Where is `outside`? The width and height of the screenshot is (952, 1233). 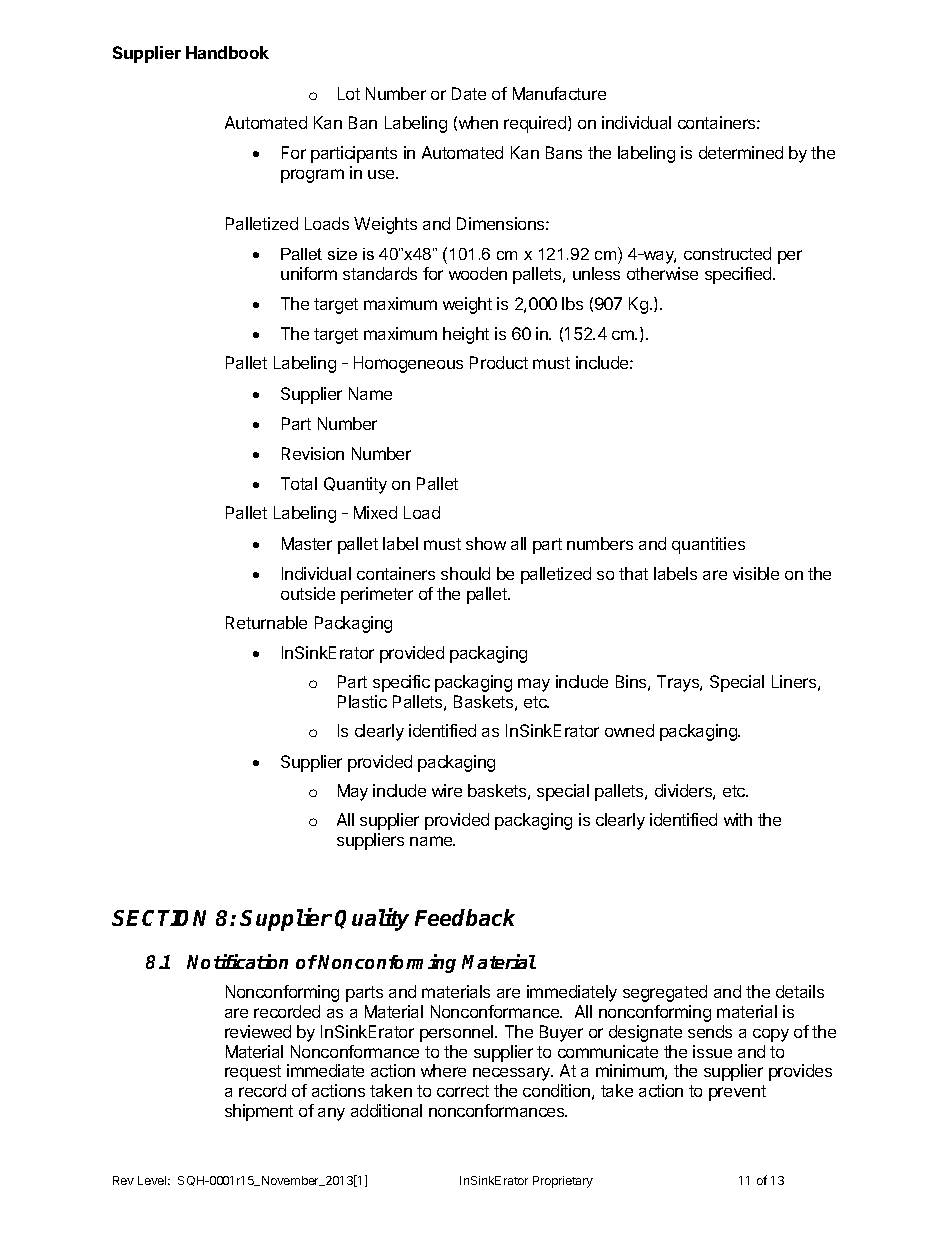 outside is located at coordinates (308, 593).
